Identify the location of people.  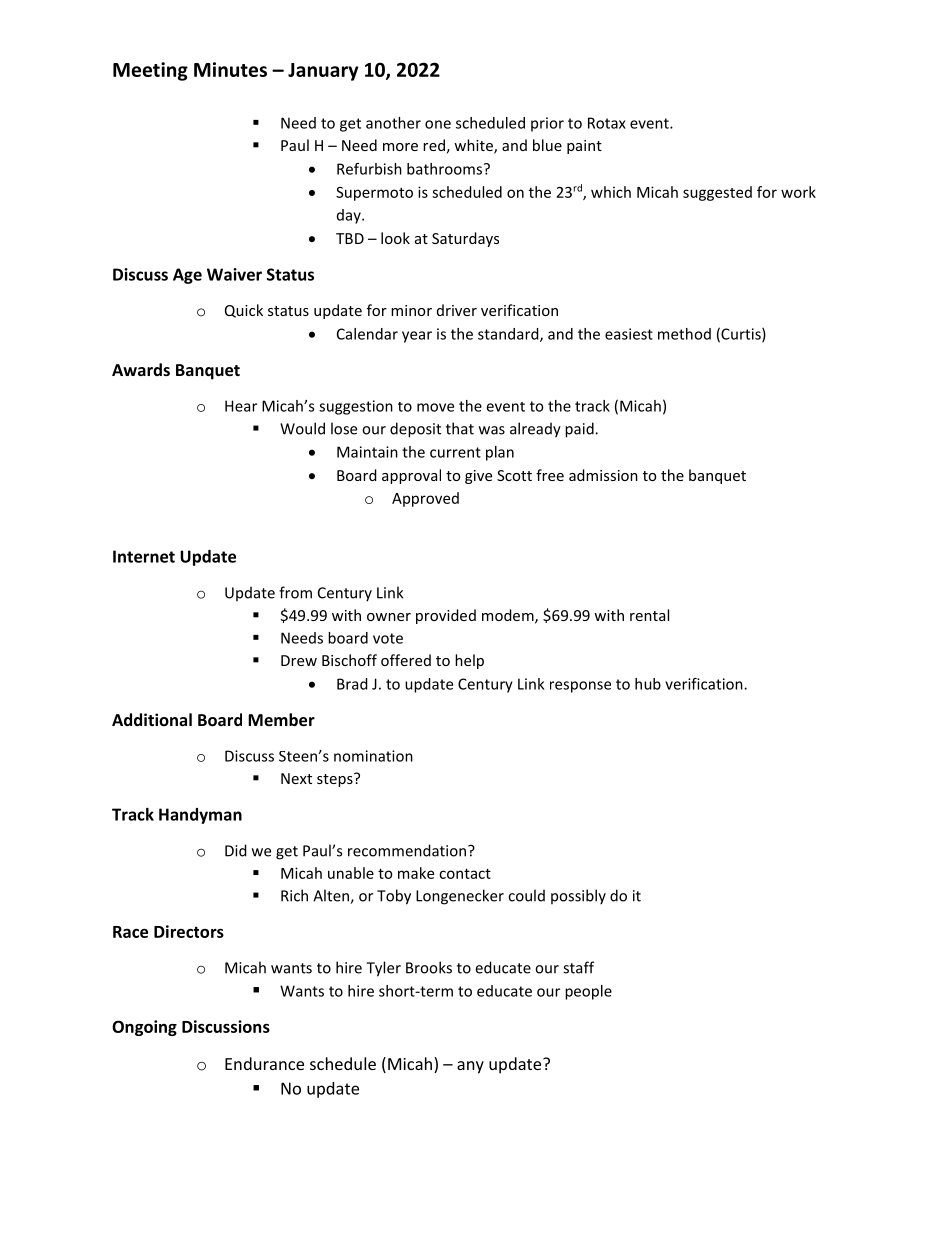
(588, 992).
